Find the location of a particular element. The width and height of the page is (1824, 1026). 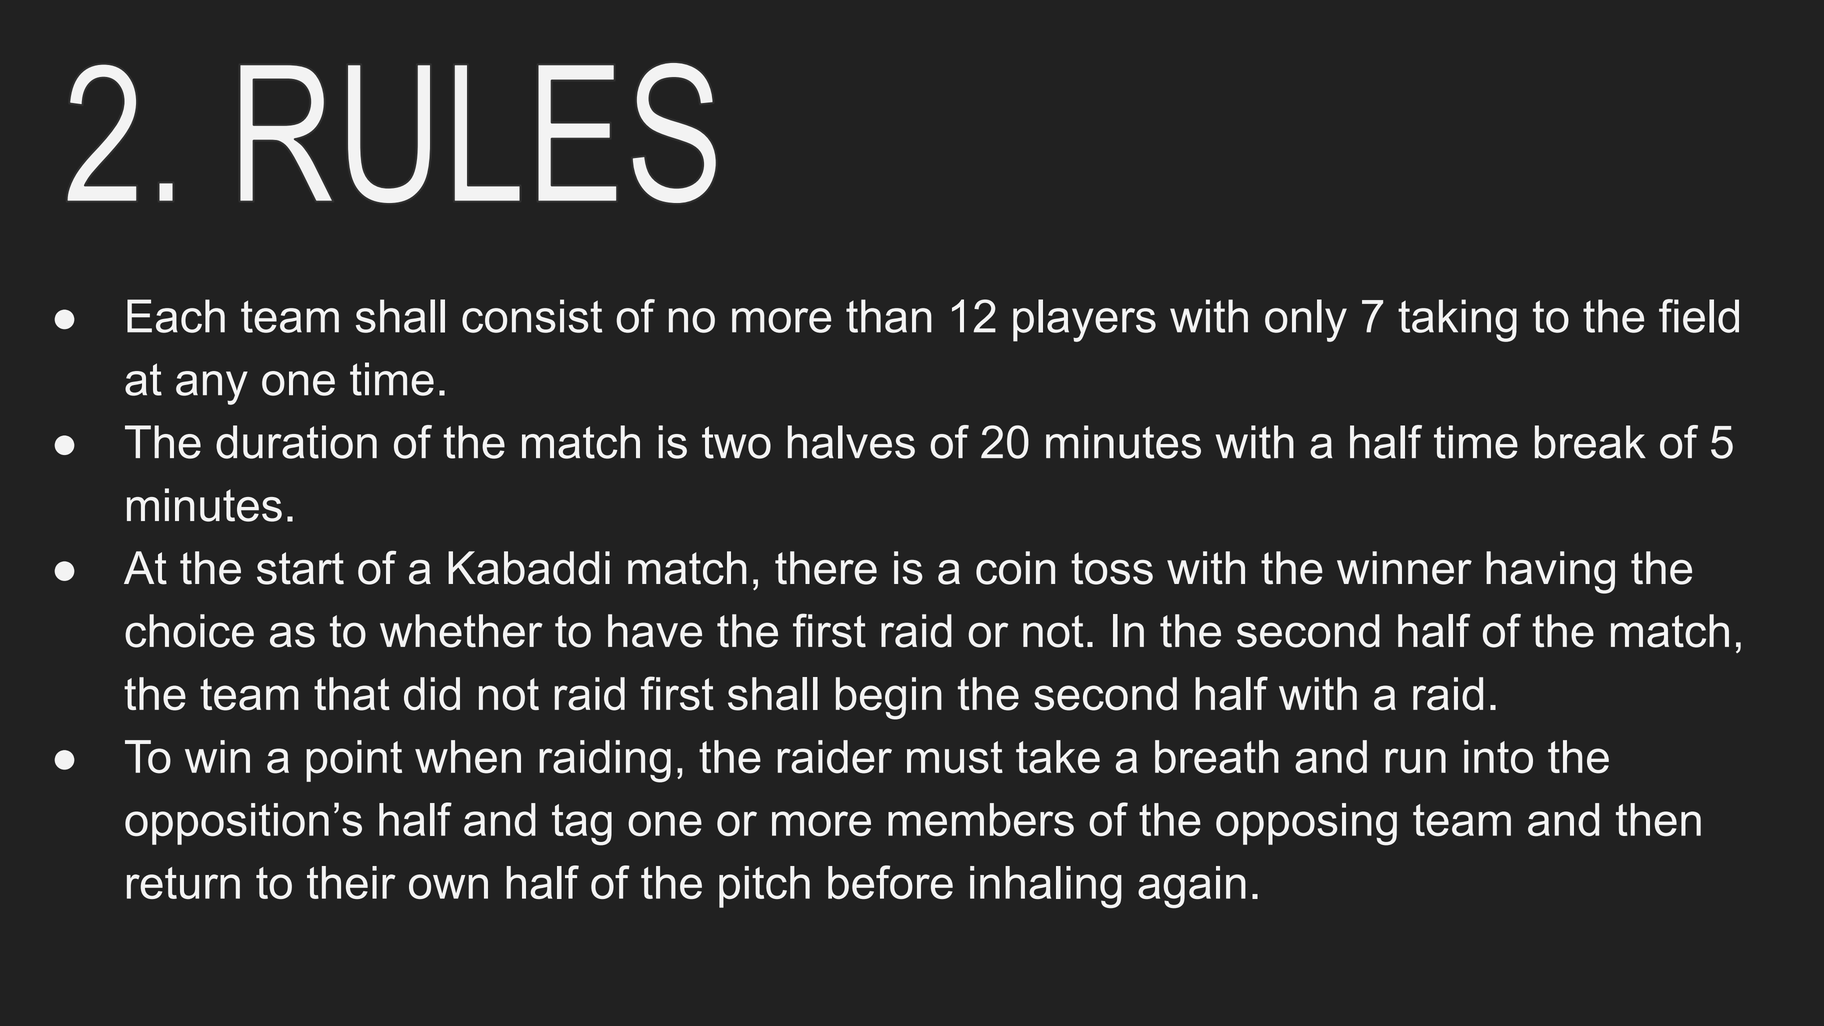

that is located at coordinates (352, 694).
